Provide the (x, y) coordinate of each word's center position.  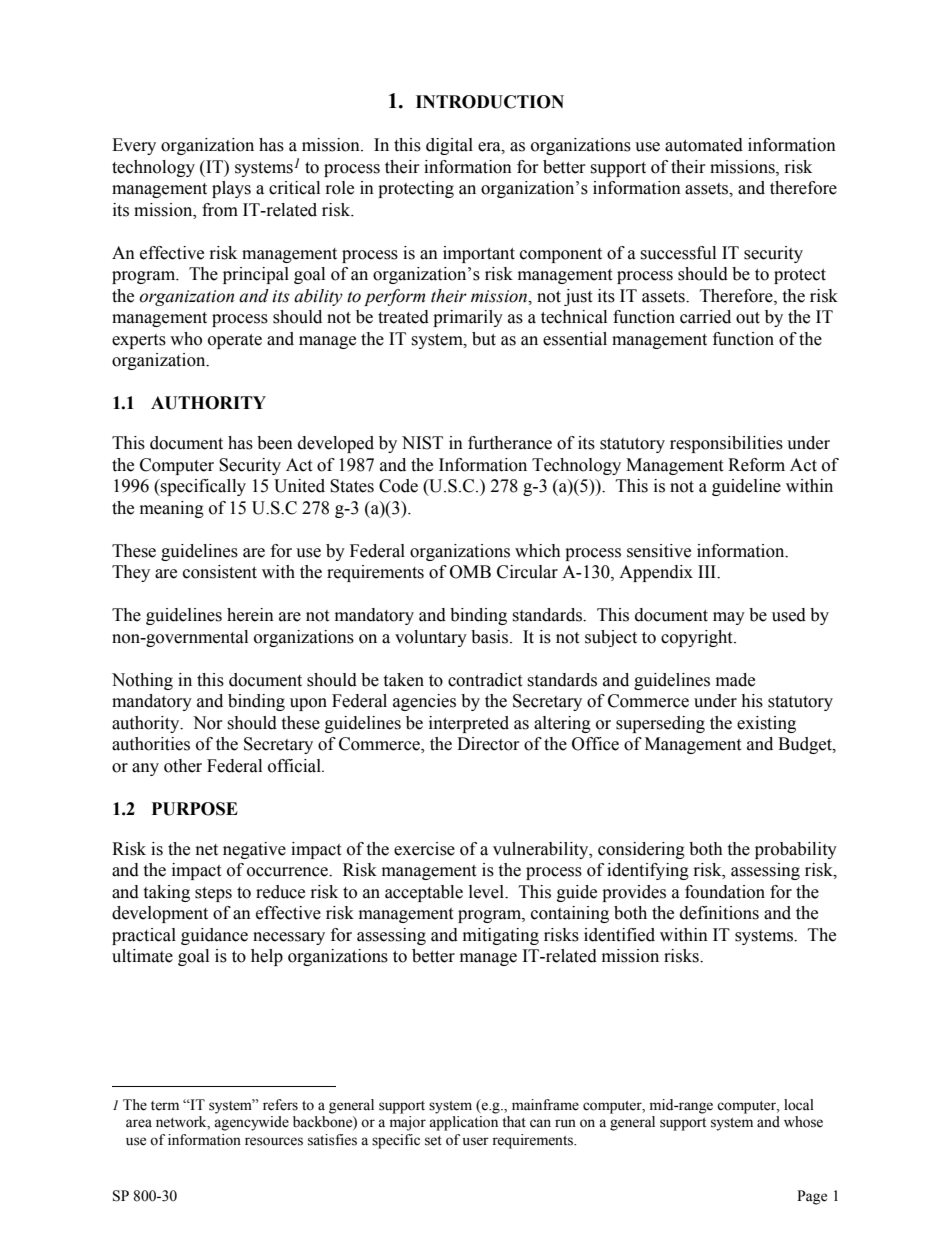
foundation (725, 892)
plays (231, 189)
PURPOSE (195, 809)
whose (803, 1122)
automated (704, 145)
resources (274, 1141)
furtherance (510, 443)
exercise (424, 849)
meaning (172, 509)
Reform (756, 465)
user (476, 1141)
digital (449, 146)
